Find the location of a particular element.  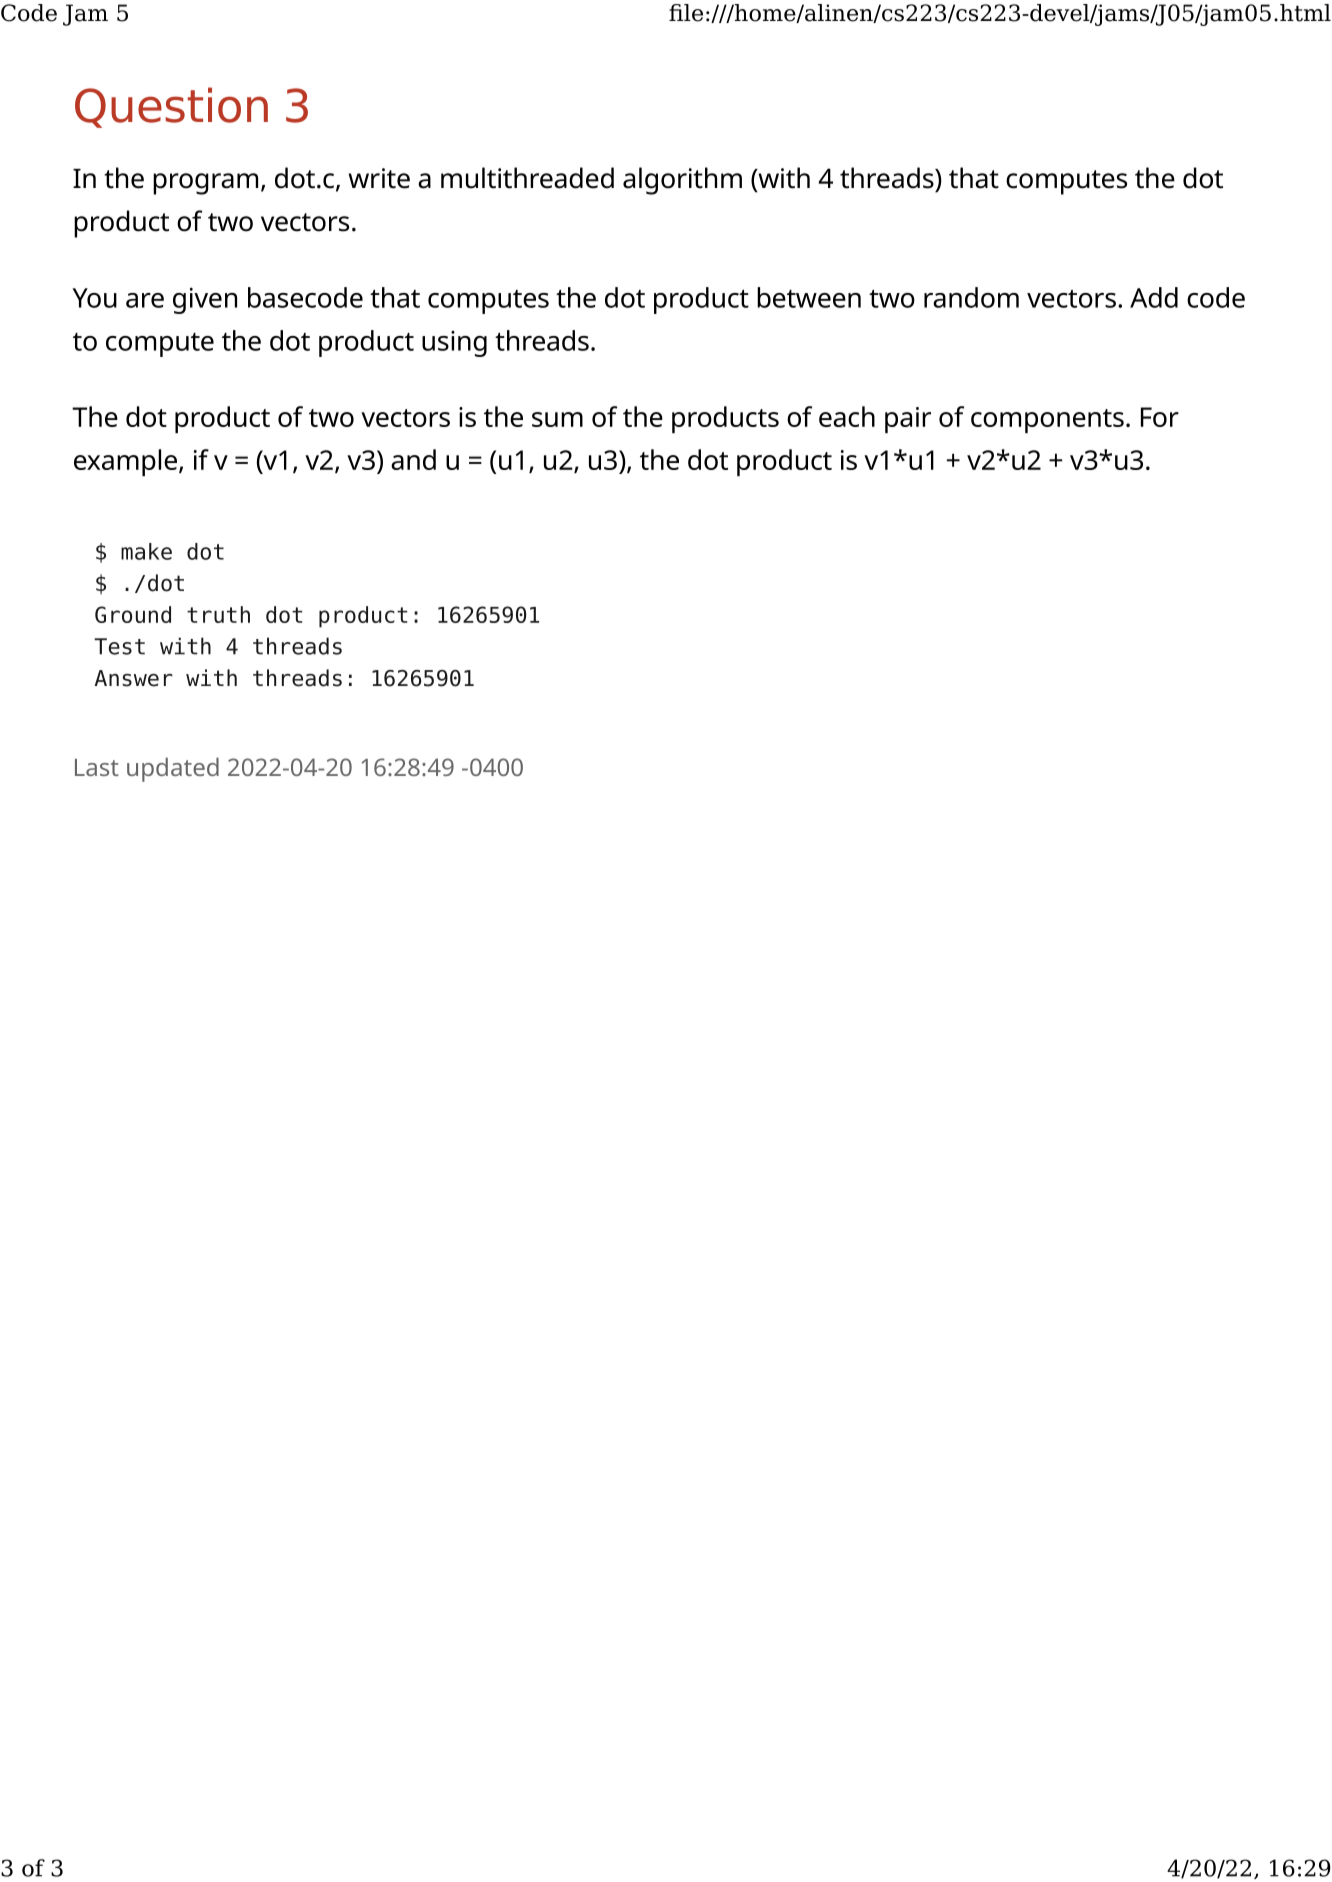

random is located at coordinates (971, 297).
